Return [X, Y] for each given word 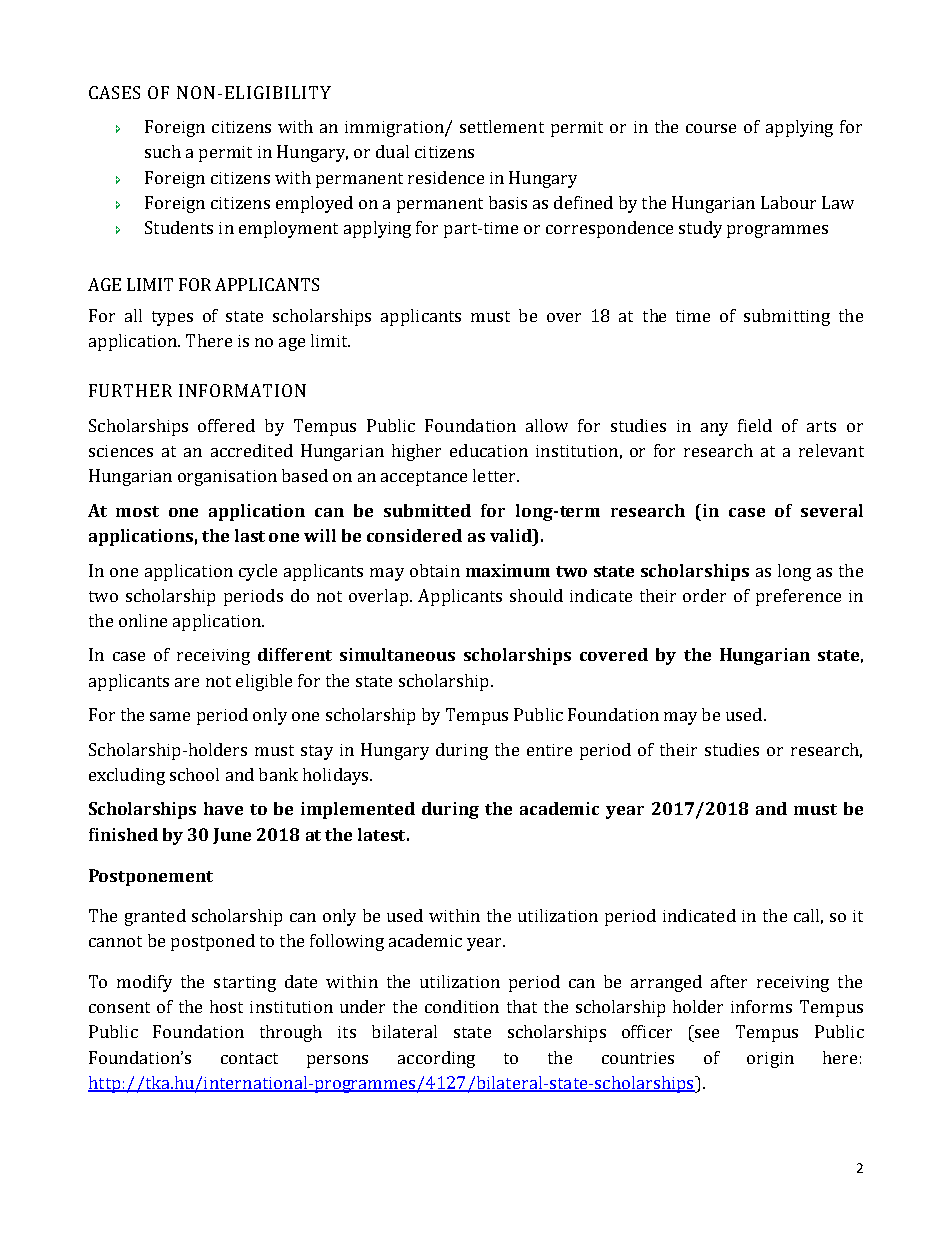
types [172, 318]
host [226, 1006]
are [187, 682]
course [711, 128]
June [232, 836]
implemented [358, 810]
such [163, 151]
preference [798, 597]
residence [446, 177]
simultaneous [397, 654]
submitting [787, 317]
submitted [427, 510]
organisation [227, 478]
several [832, 510]
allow [547, 425]
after [729, 981]
